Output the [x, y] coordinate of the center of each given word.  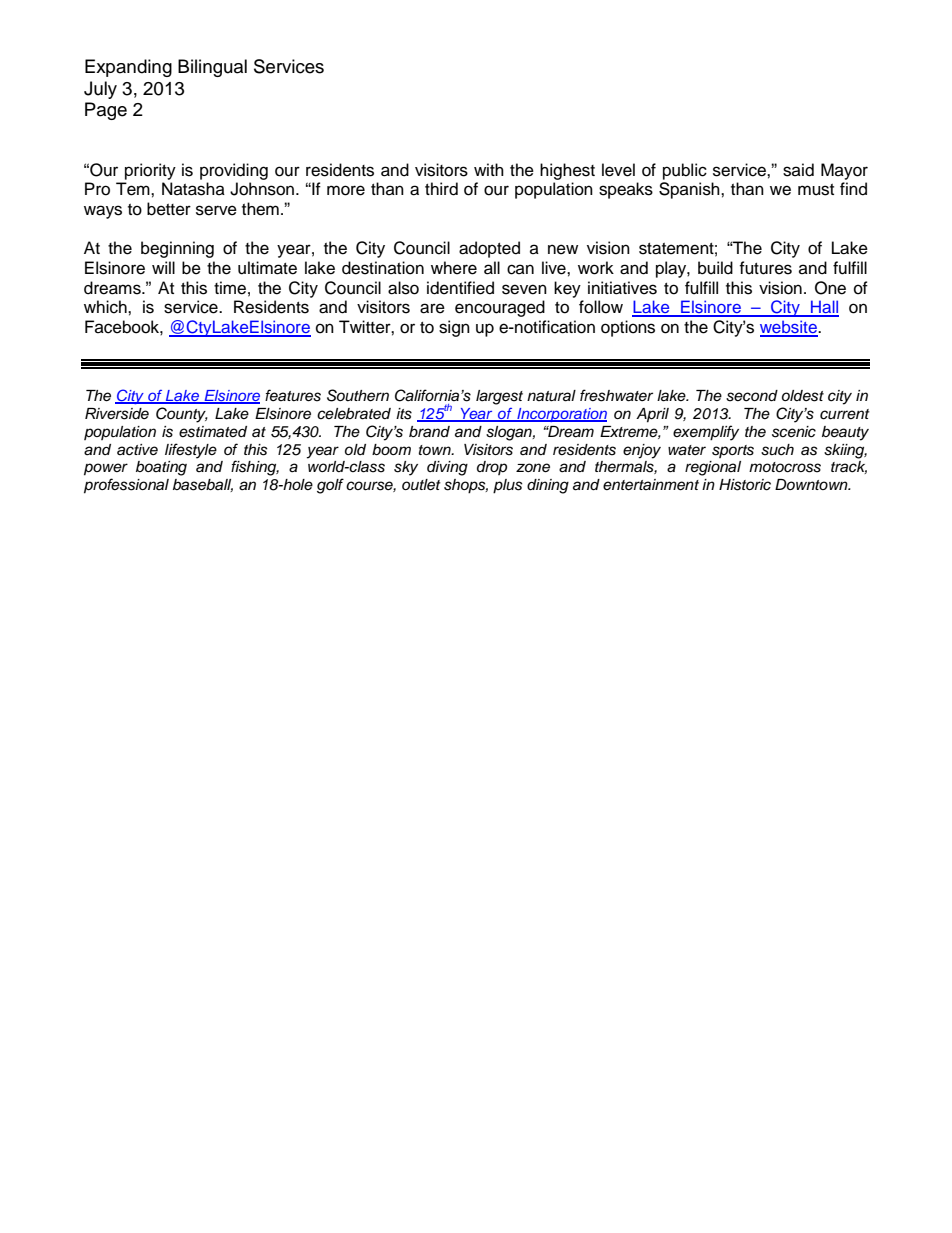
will [163, 267]
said [798, 170]
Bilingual [212, 68]
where [454, 268]
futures [765, 268]
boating [161, 468]
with [489, 169]
